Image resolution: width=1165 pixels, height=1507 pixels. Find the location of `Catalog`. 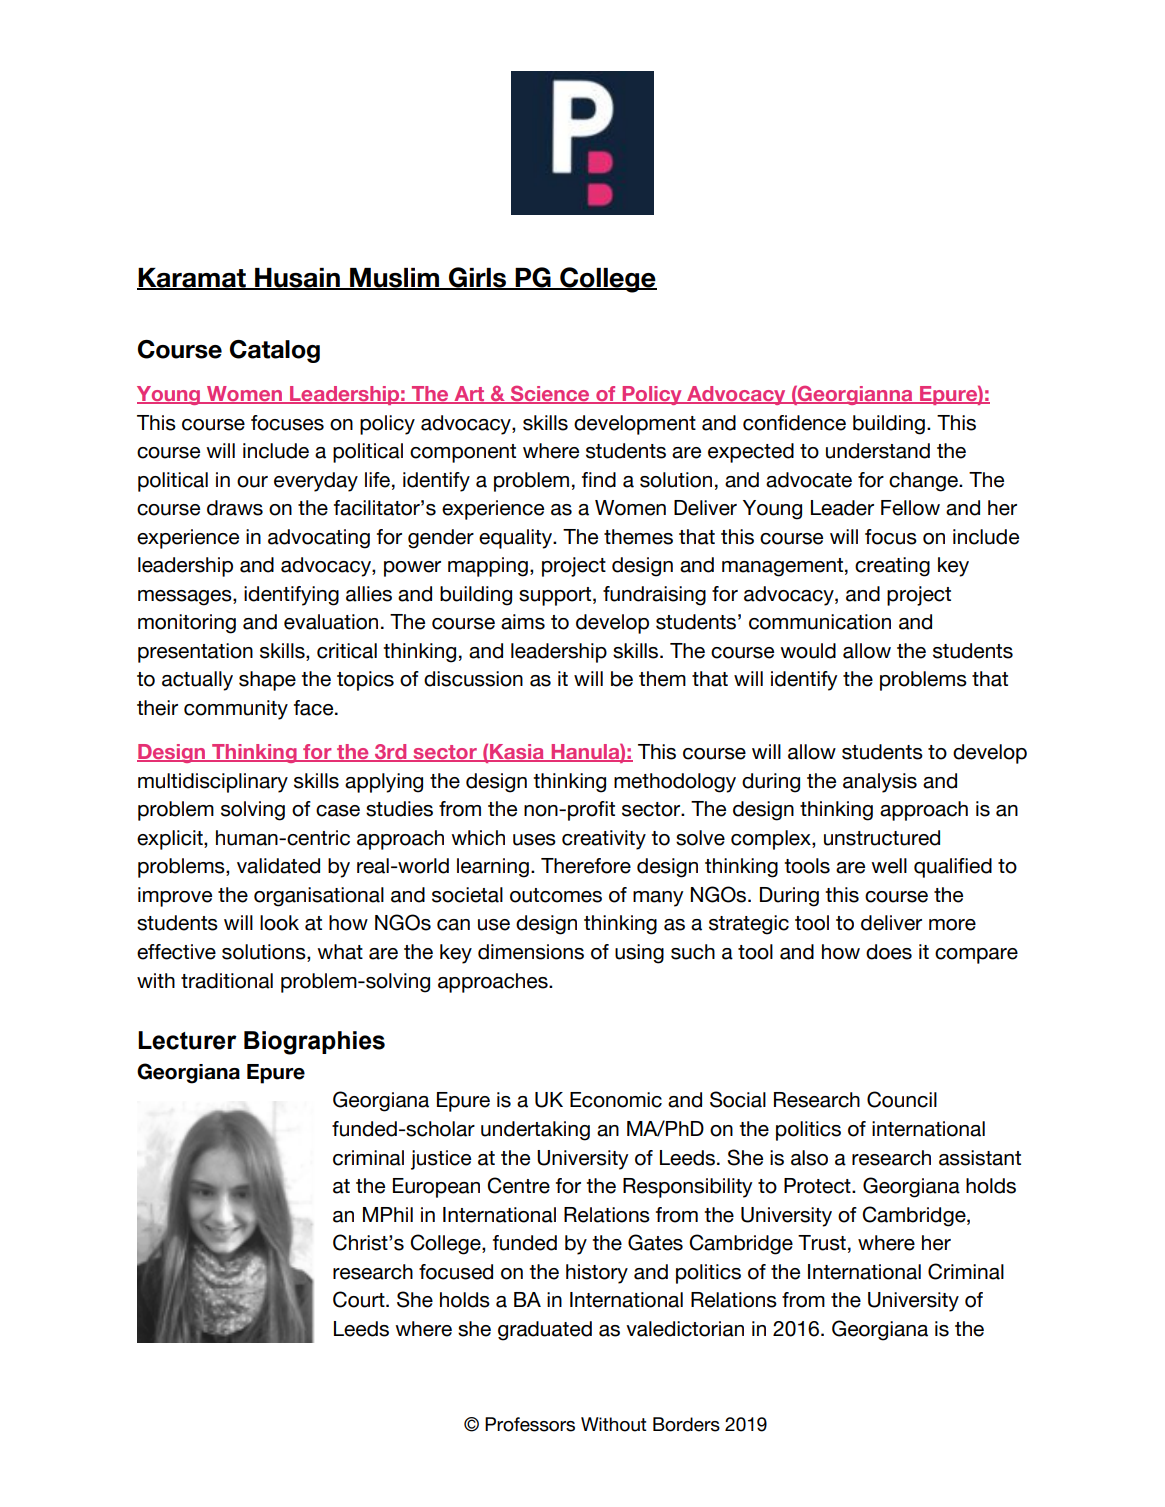

Catalog is located at coordinates (275, 351).
